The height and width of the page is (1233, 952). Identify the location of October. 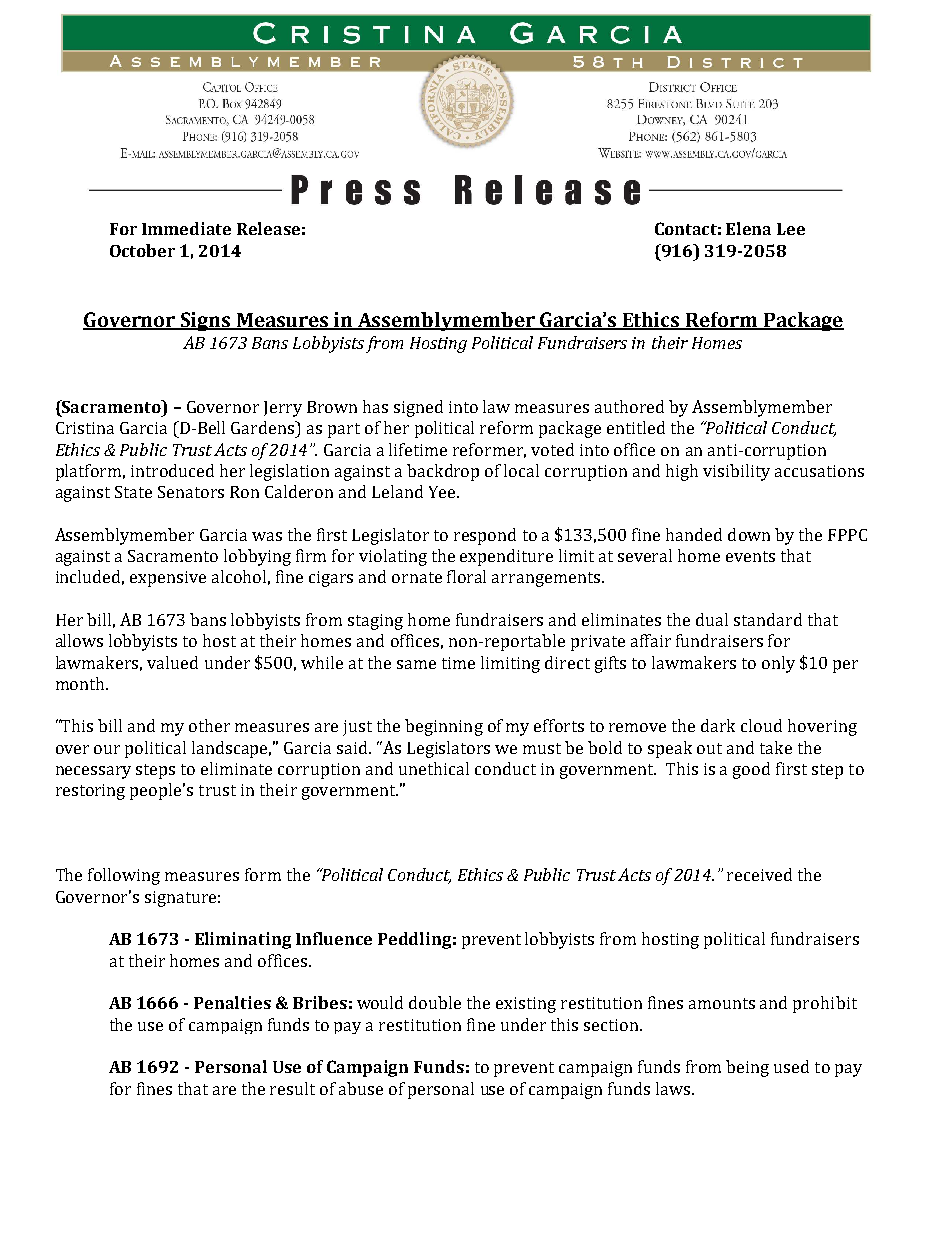
(142, 250).
